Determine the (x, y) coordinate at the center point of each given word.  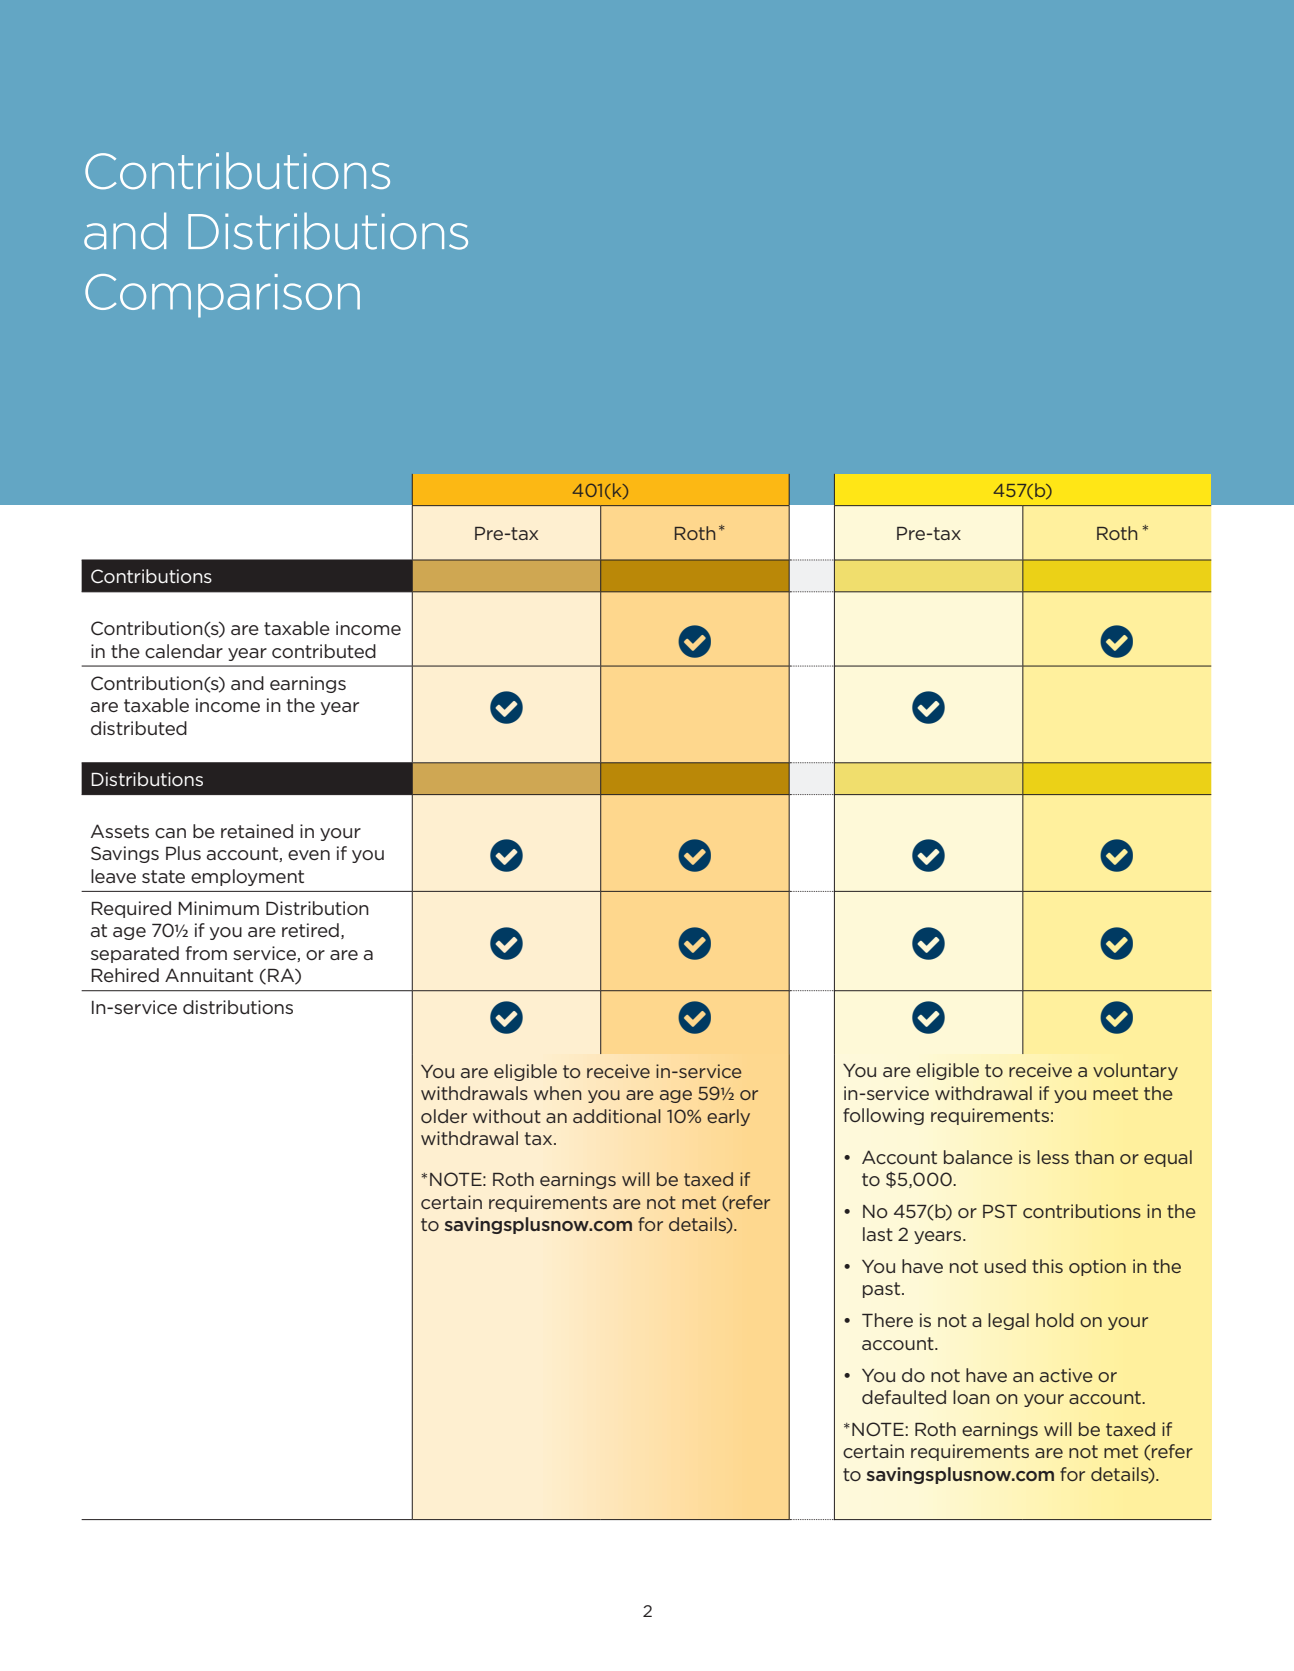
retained (257, 831)
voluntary (1135, 1071)
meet (1115, 1093)
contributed (324, 651)
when (558, 1093)
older (444, 1116)
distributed (139, 728)
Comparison (222, 296)
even (309, 855)
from (206, 953)
